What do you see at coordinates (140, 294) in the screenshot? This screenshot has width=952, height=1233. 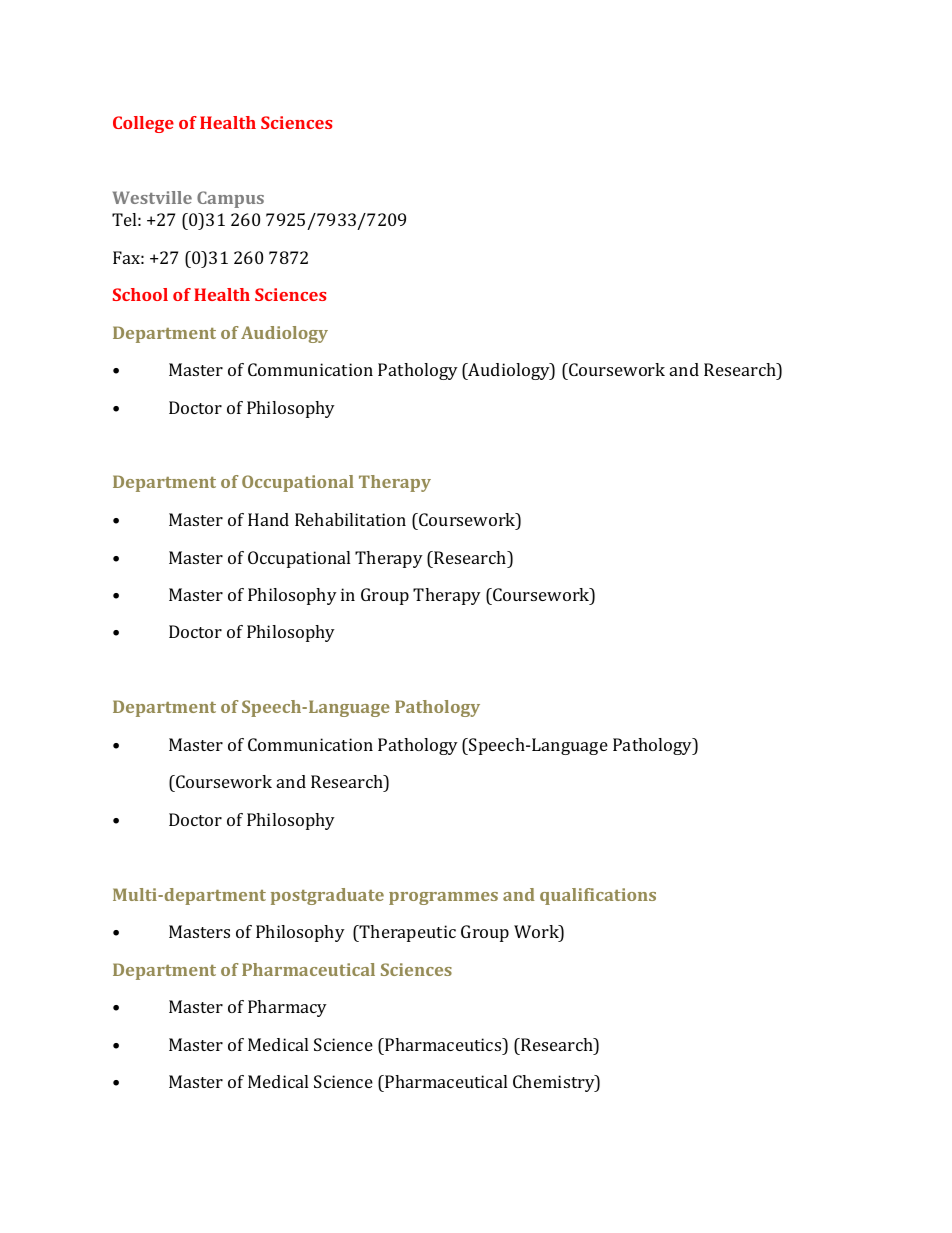 I see `School` at bounding box center [140, 294].
